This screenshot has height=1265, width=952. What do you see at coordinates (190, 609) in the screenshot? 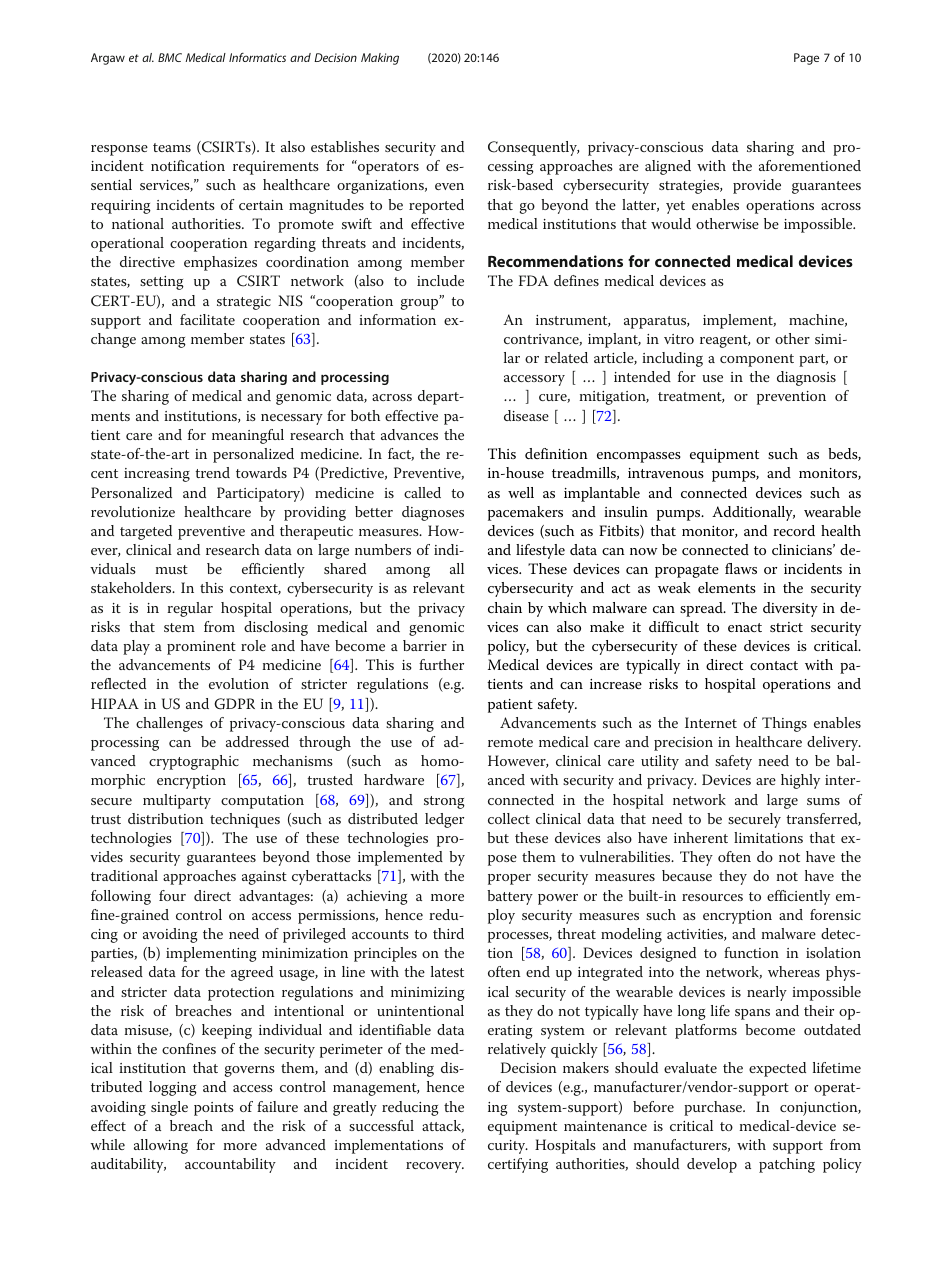
I see `regular` at bounding box center [190, 609].
